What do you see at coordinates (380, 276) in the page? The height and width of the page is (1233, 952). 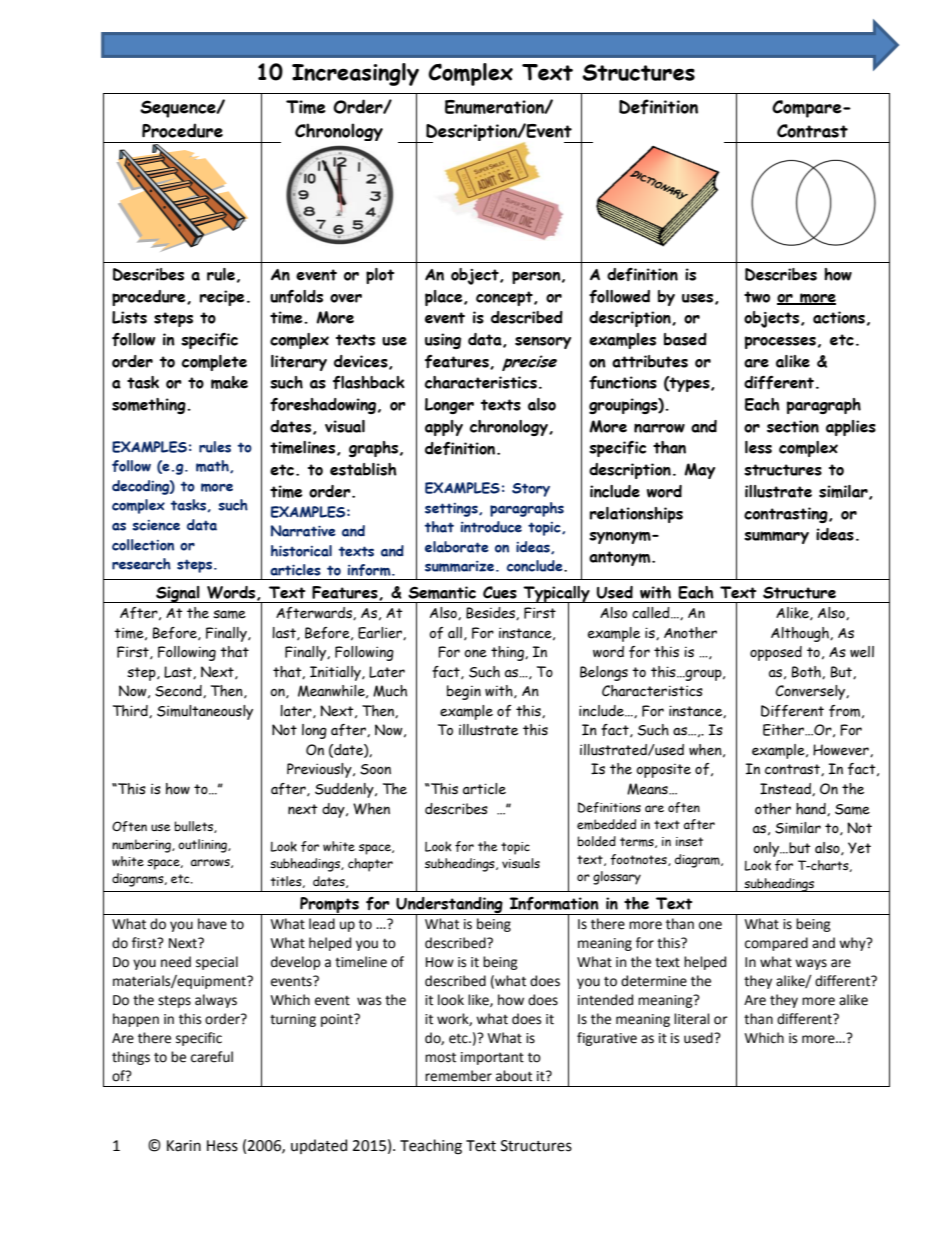 I see `plot` at bounding box center [380, 276].
